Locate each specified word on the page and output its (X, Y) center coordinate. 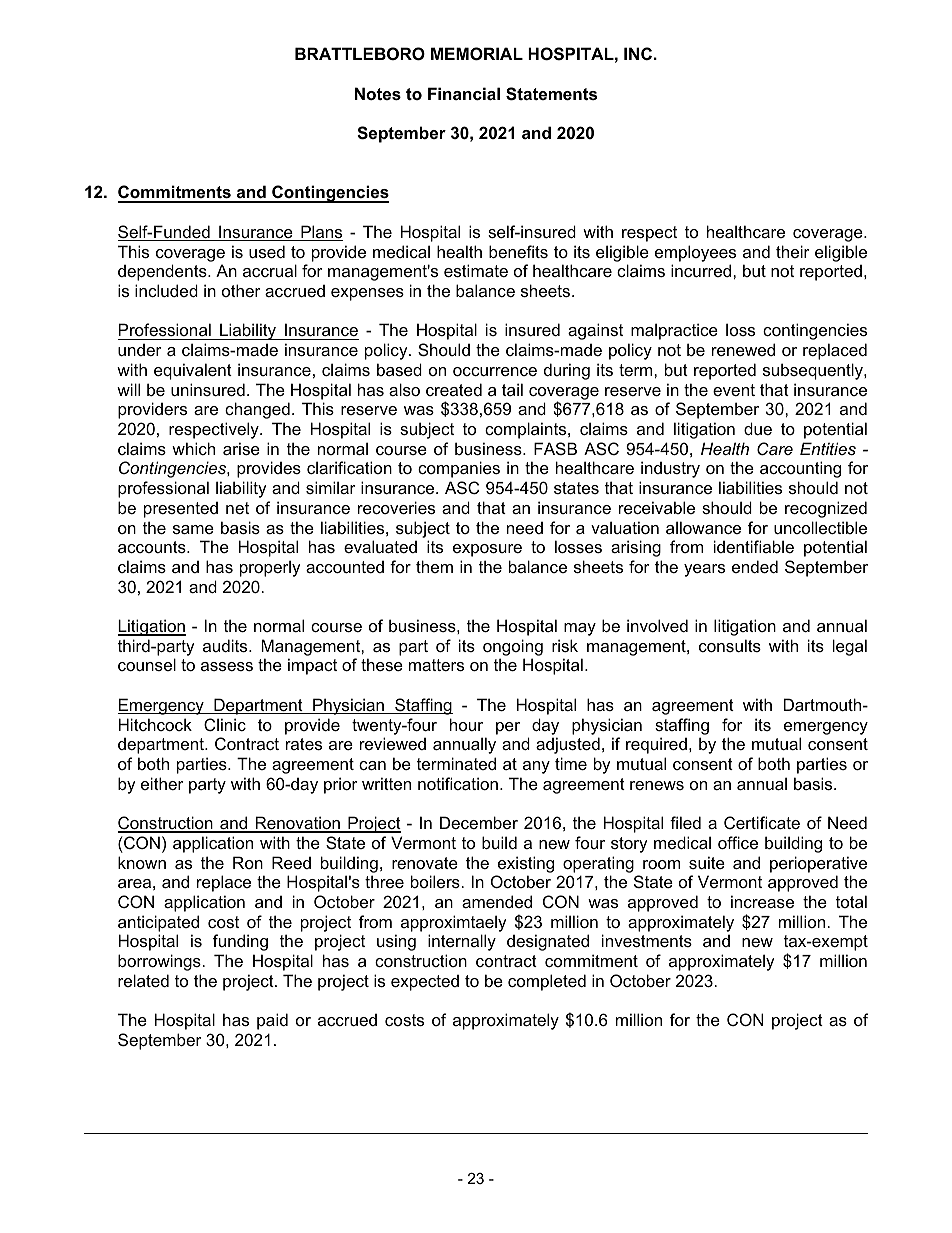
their (793, 251)
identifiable (754, 546)
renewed (743, 349)
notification (458, 783)
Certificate (762, 822)
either (162, 783)
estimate (476, 270)
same (193, 529)
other (241, 290)
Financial (464, 93)
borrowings (160, 962)
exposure (487, 550)
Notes (378, 93)
